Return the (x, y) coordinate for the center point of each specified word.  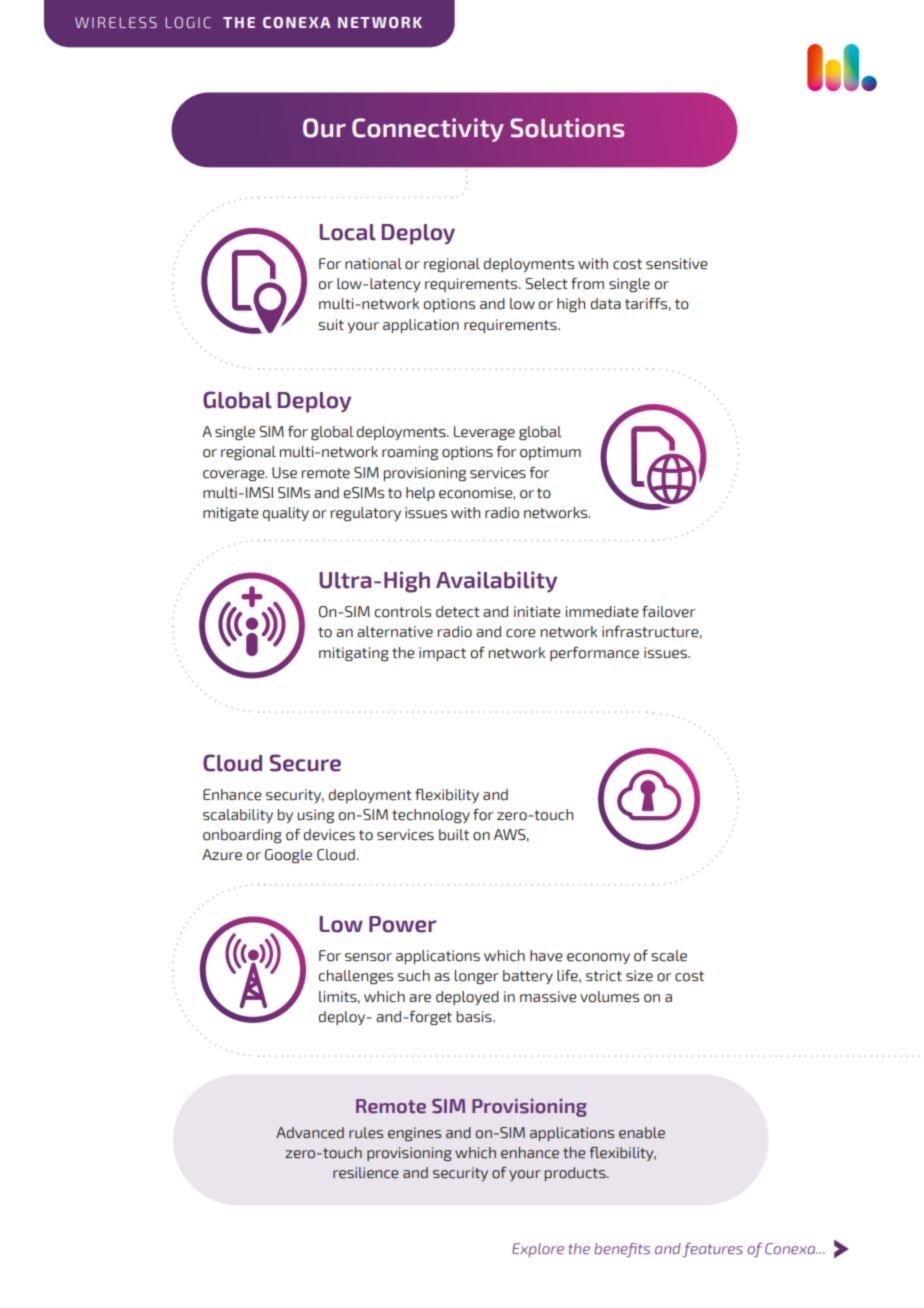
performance (594, 654)
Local (347, 232)
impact (442, 654)
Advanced (310, 1133)
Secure (305, 763)
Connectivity (428, 130)
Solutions (567, 128)
